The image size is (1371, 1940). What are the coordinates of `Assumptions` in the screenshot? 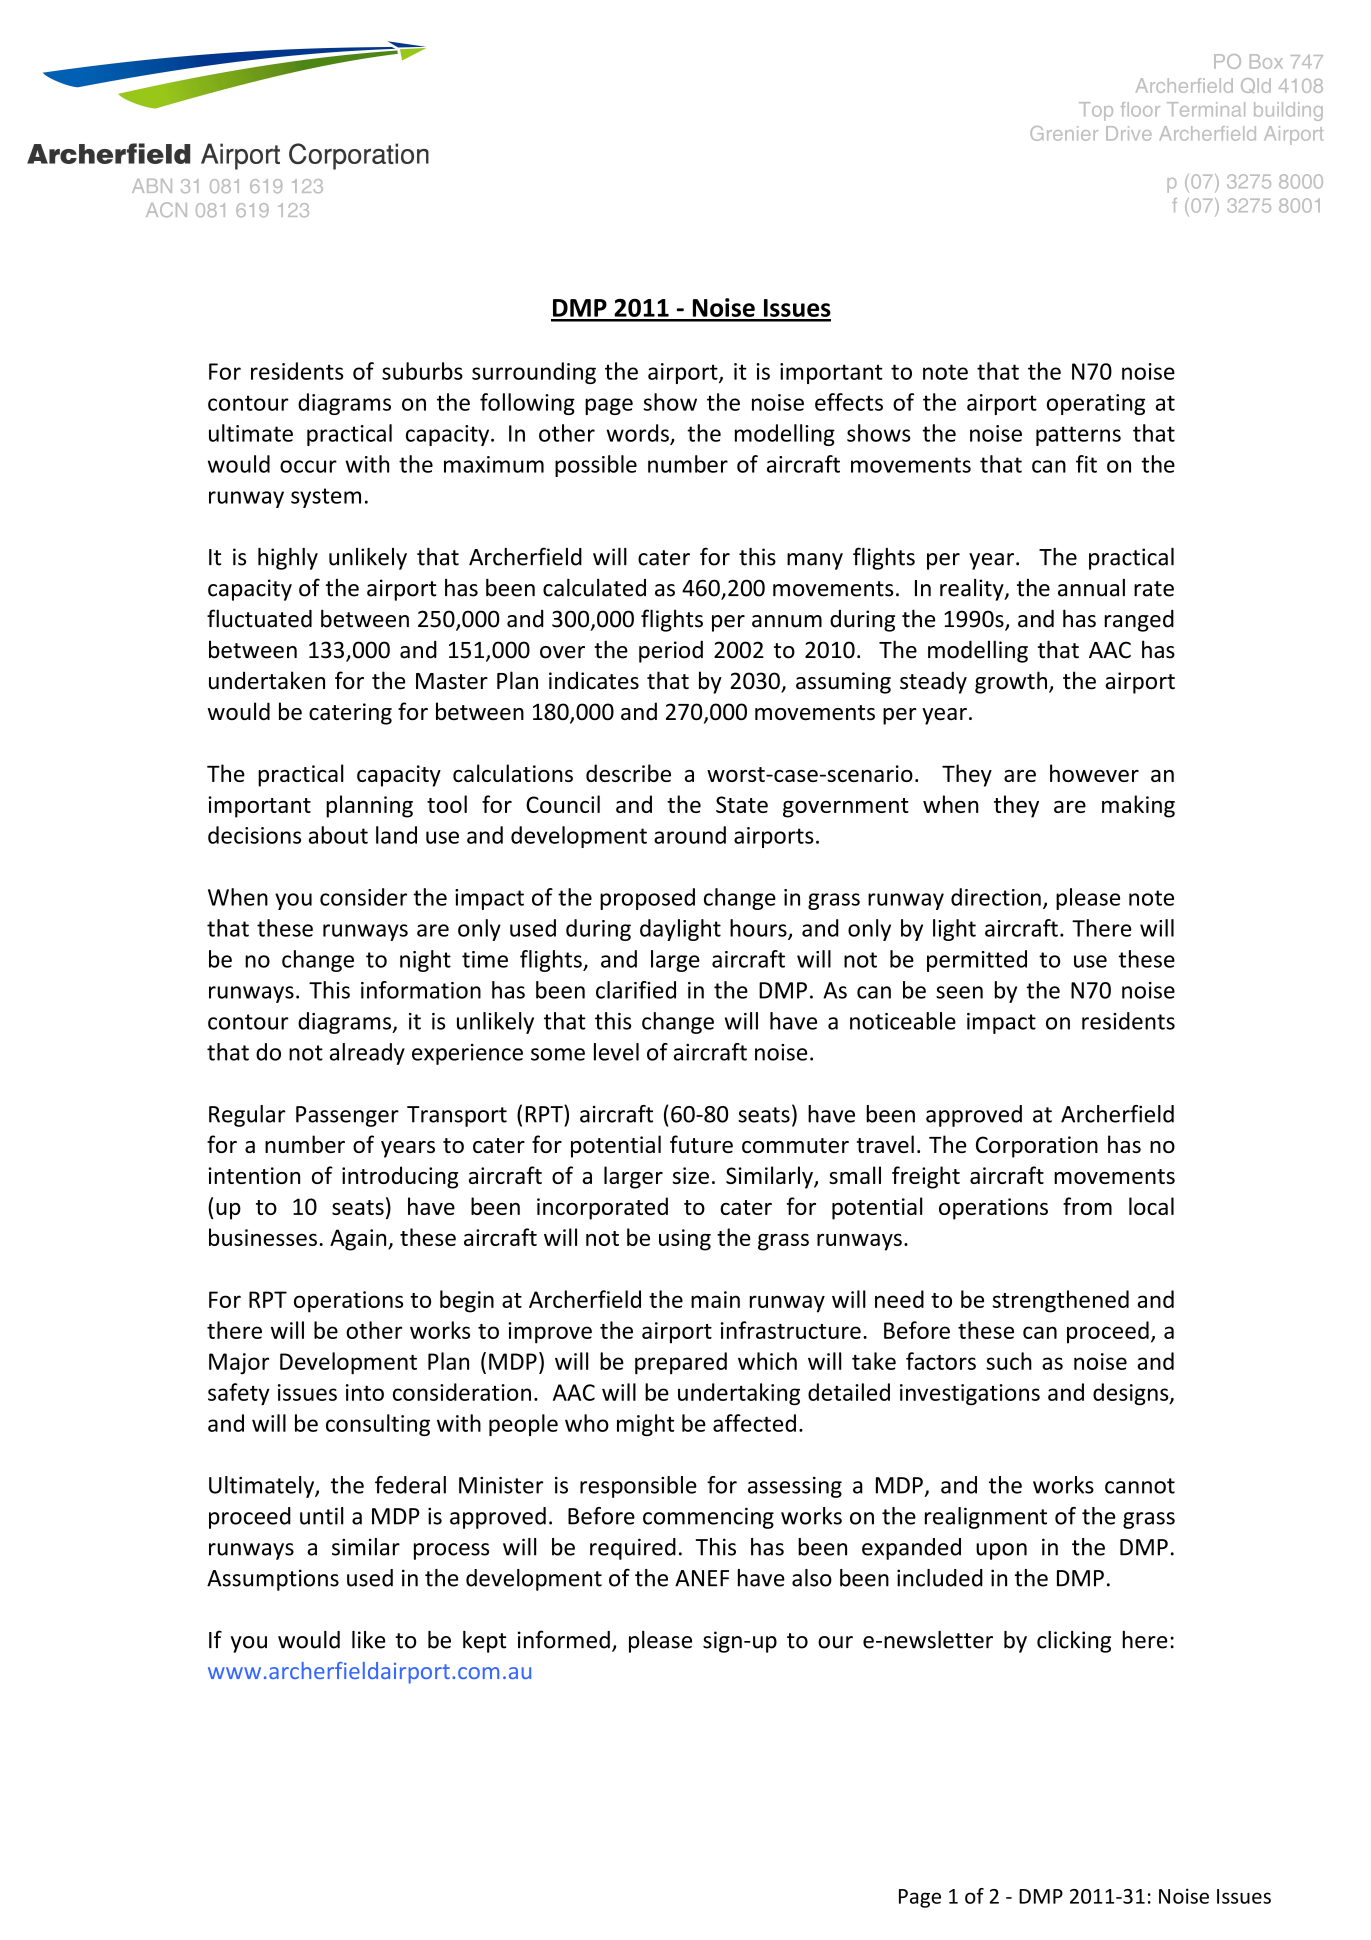 It's located at (273, 1580).
